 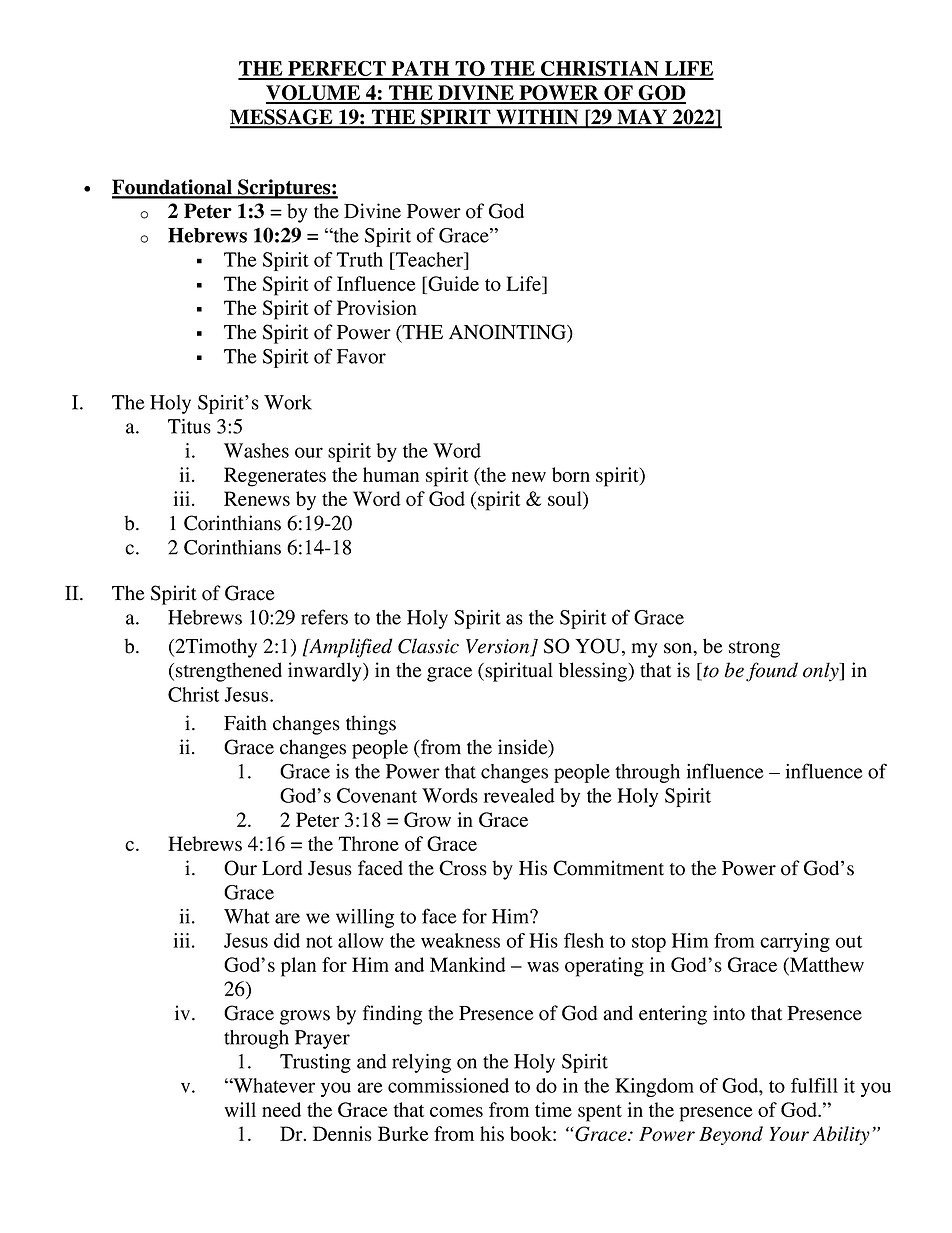 What do you see at coordinates (524, 748) in the image?
I see `inside` at bounding box center [524, 748].
